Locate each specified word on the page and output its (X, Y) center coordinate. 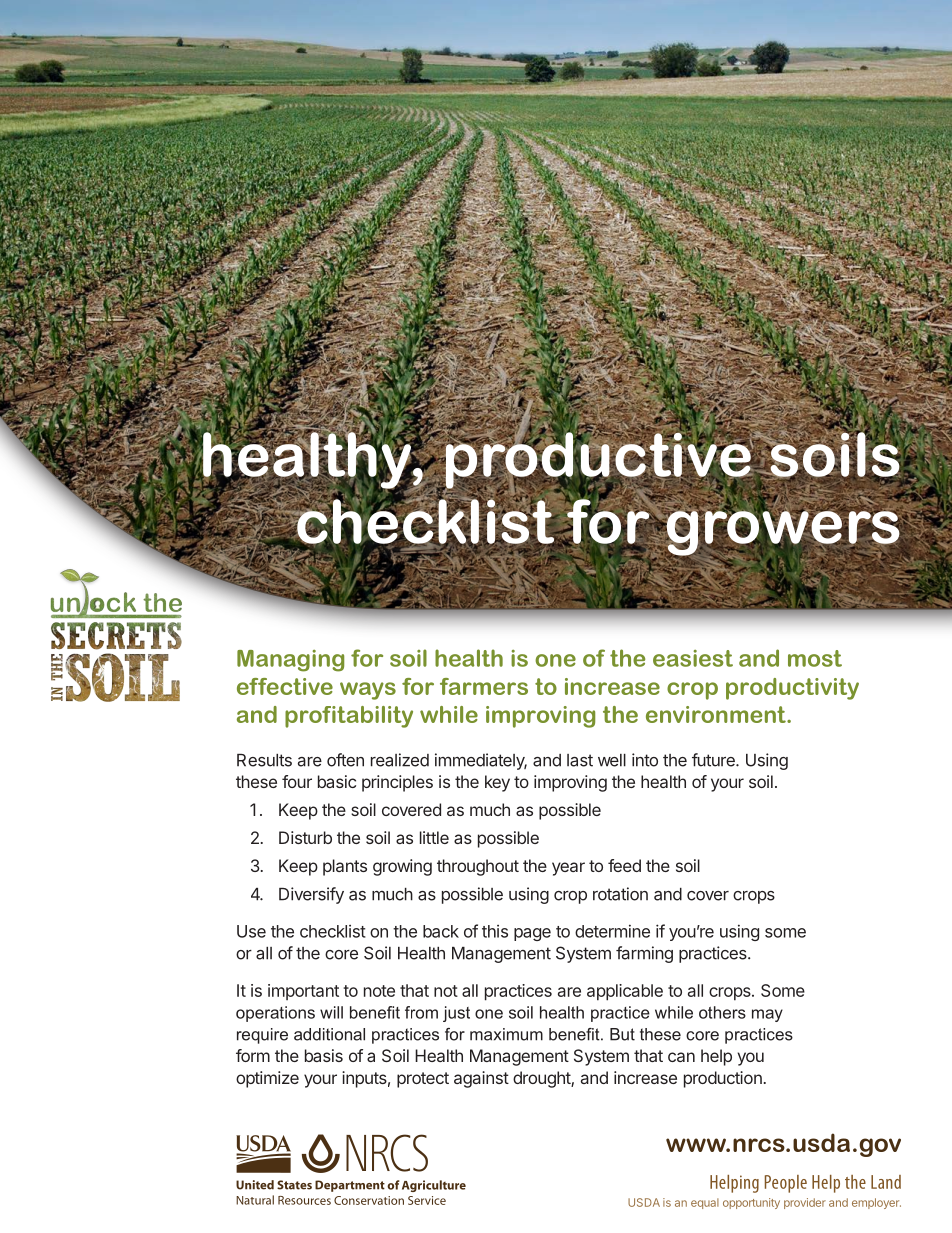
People (786, 1184)
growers (782, 533)
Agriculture (434, 1186)
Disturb (305, 837)
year (568, 869)
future (714, 760)
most (815, 658)
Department (350, 1186)
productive (598, 460)
